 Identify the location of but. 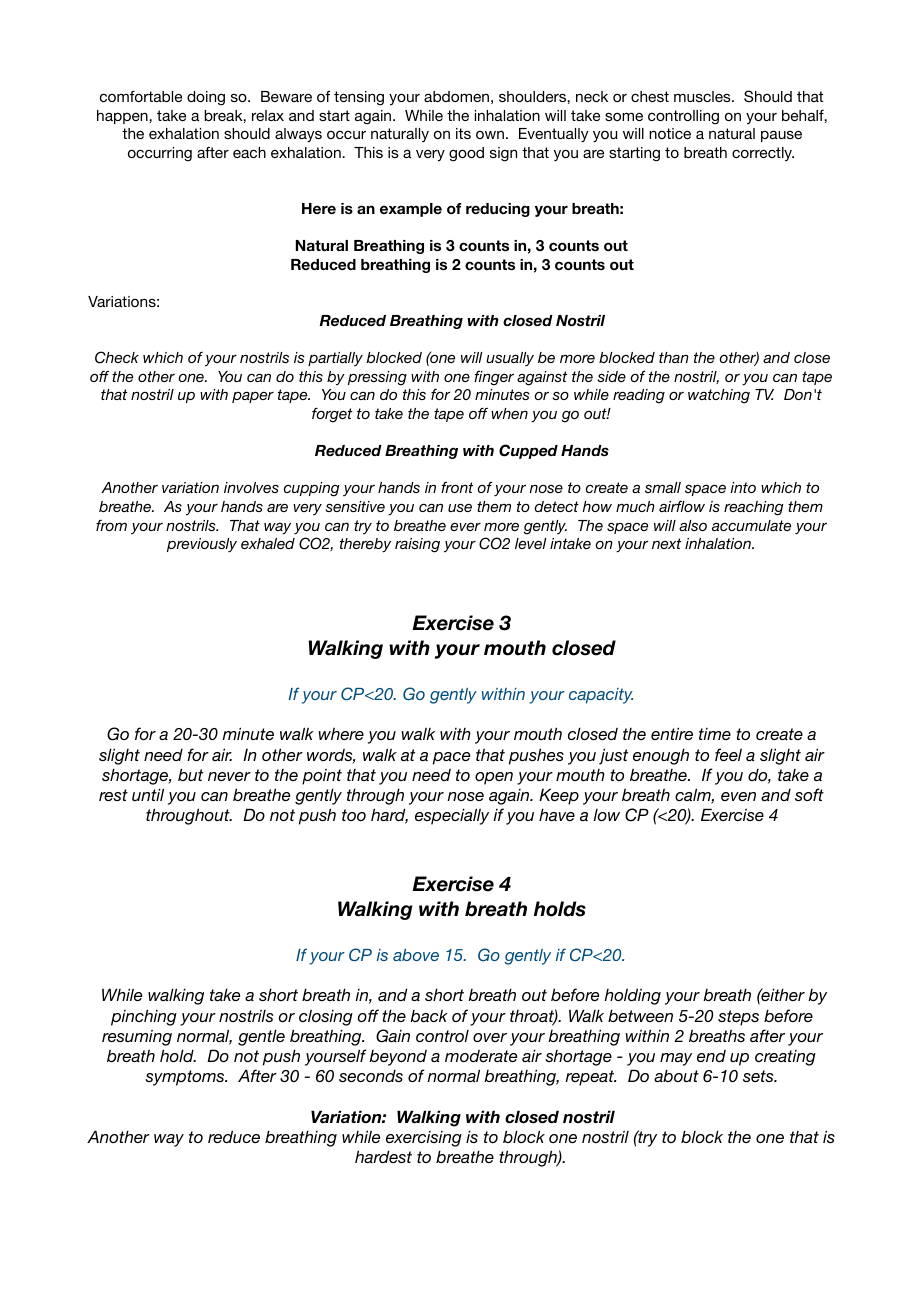
(190, 774).
